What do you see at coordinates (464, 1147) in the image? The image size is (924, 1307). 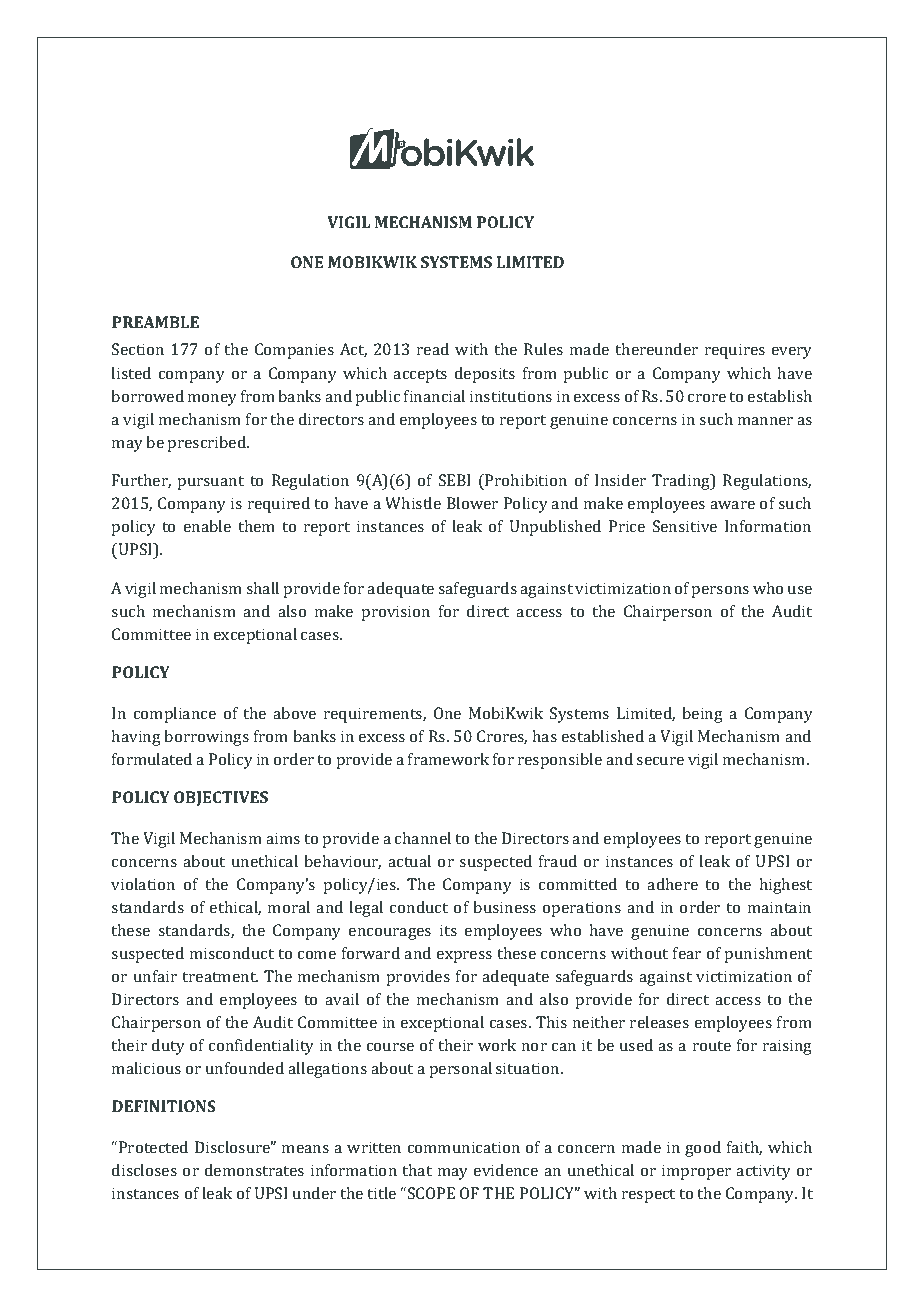 I see `communication` at bounding box center [464, 1147].
